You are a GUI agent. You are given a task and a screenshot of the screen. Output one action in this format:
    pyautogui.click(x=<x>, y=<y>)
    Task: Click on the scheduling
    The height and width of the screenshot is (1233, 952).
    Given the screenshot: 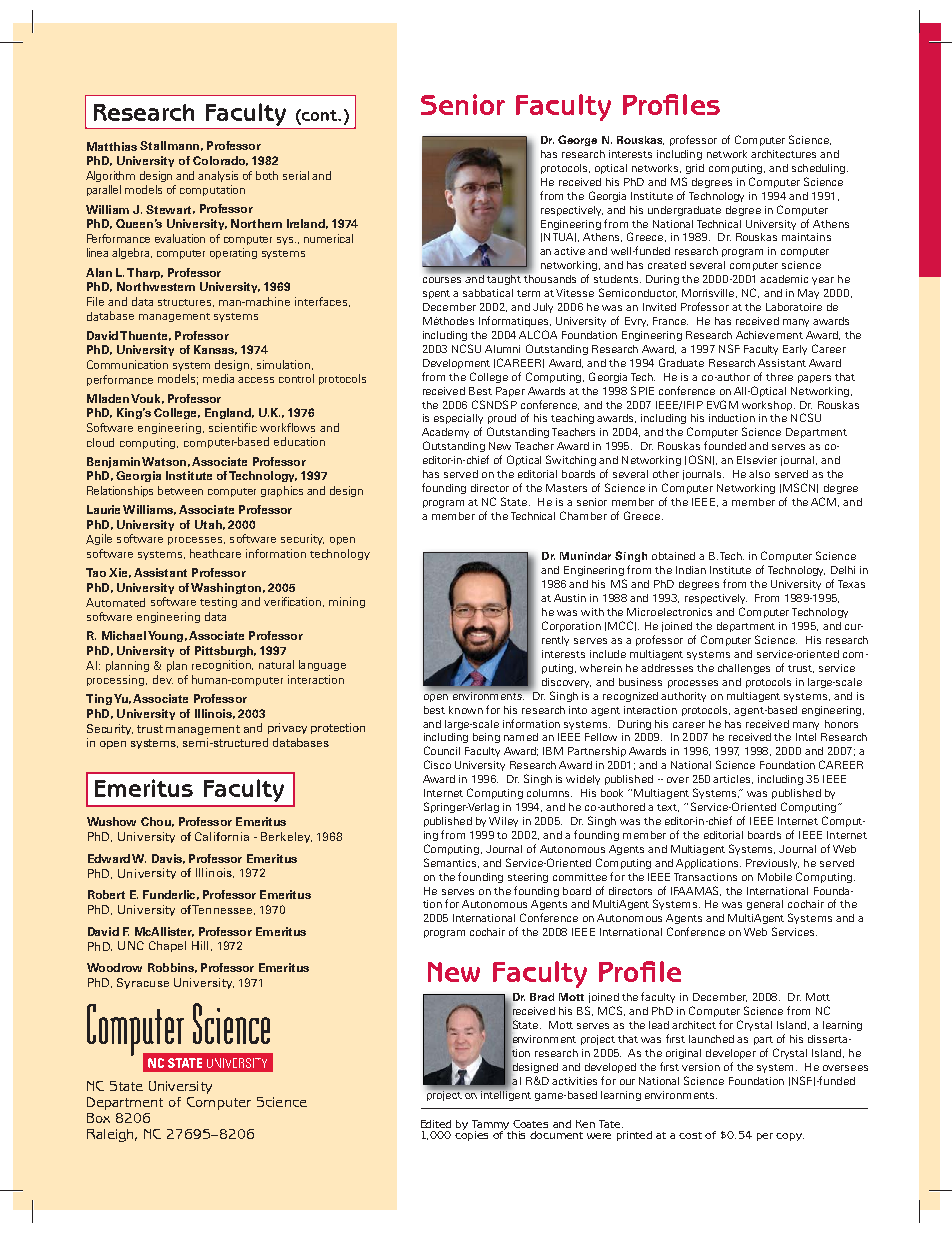 What is the action you would take?
    pyautogui.click(x=820, y=169)
